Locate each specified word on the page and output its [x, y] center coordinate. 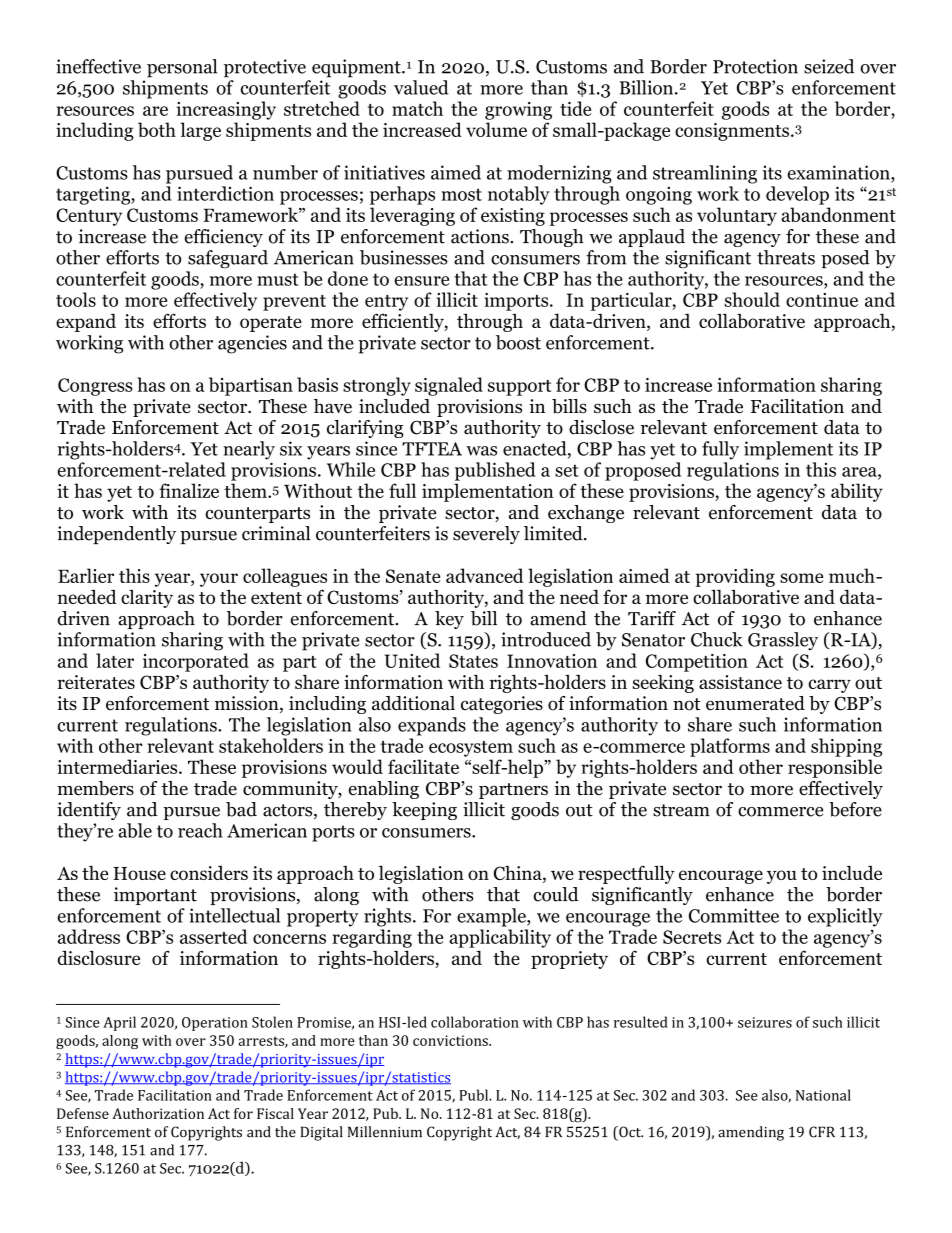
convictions [451, 1040]
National [823, 1095]
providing [735, 577]
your [219, 580]
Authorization [158, 1113]
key [449, 620]
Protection [755, 66]
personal [182, 68]
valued [421, 87]
